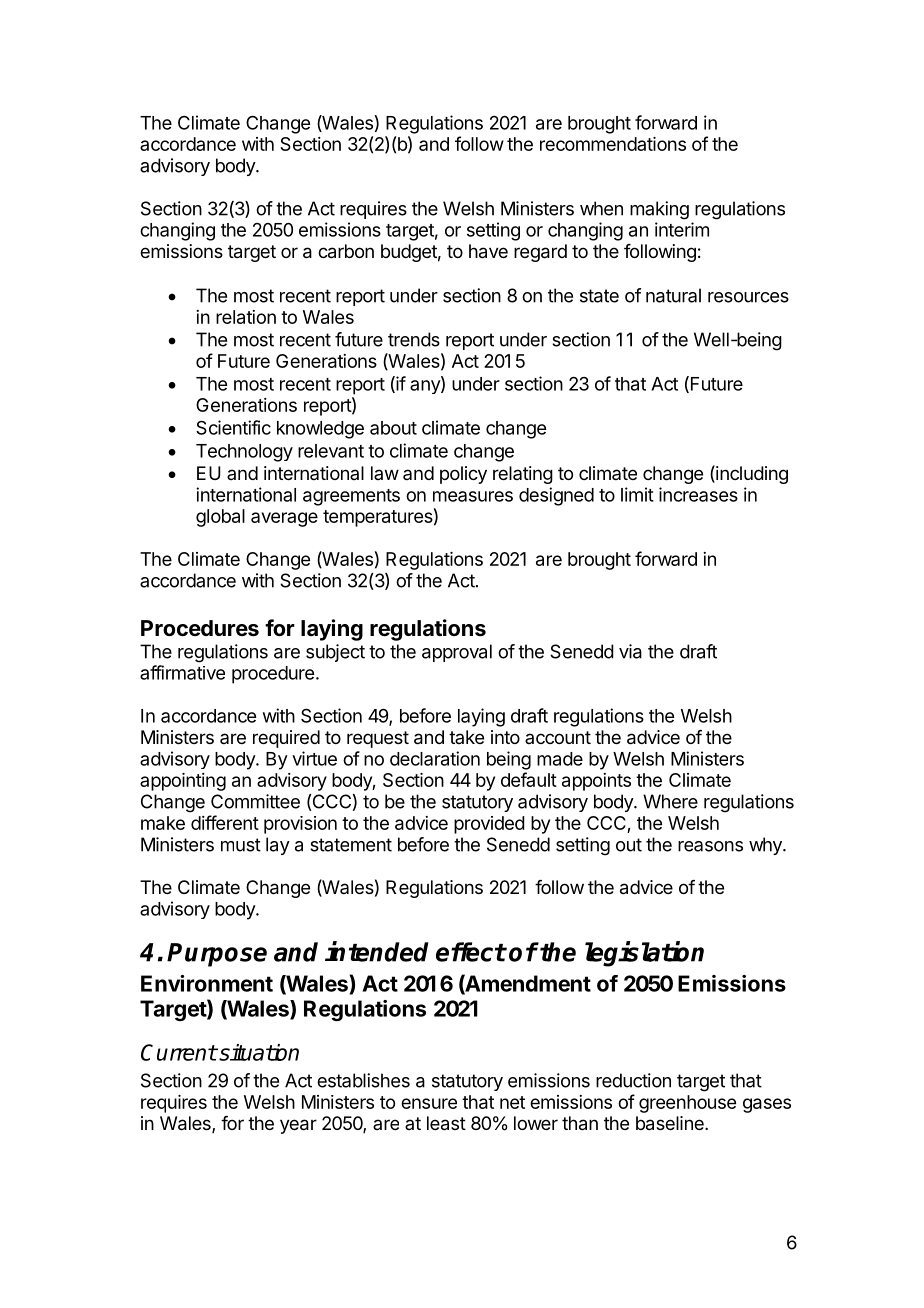  I want to click on have, so click(488, 251).
